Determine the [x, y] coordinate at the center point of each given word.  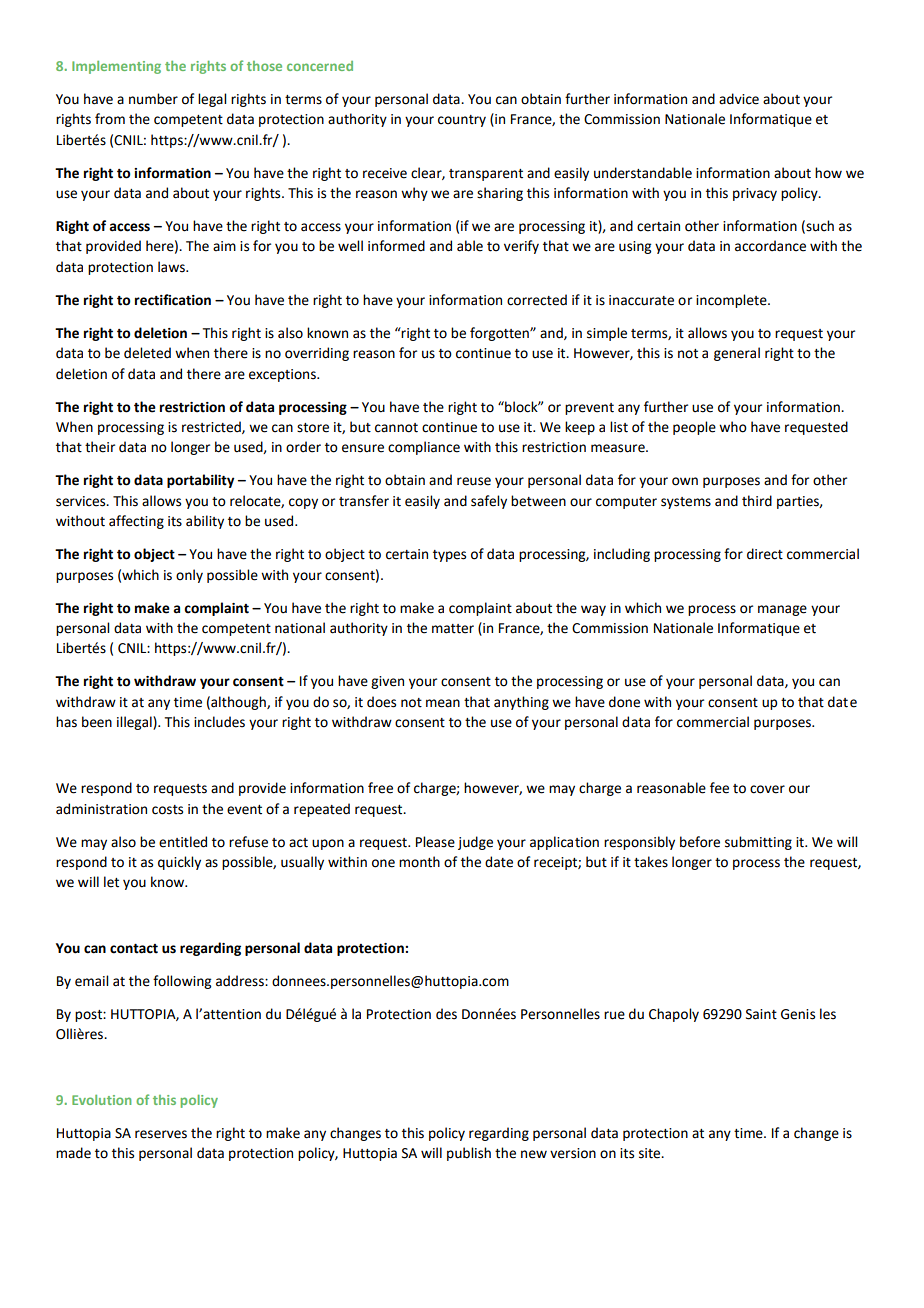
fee [719, 788]
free [380, 788]
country [462, 121]
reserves [161, 1134]
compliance [424, 448]
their [100, 447]
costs [167, 810]
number [153, 99]
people [694, 428]
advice [739, 99]
